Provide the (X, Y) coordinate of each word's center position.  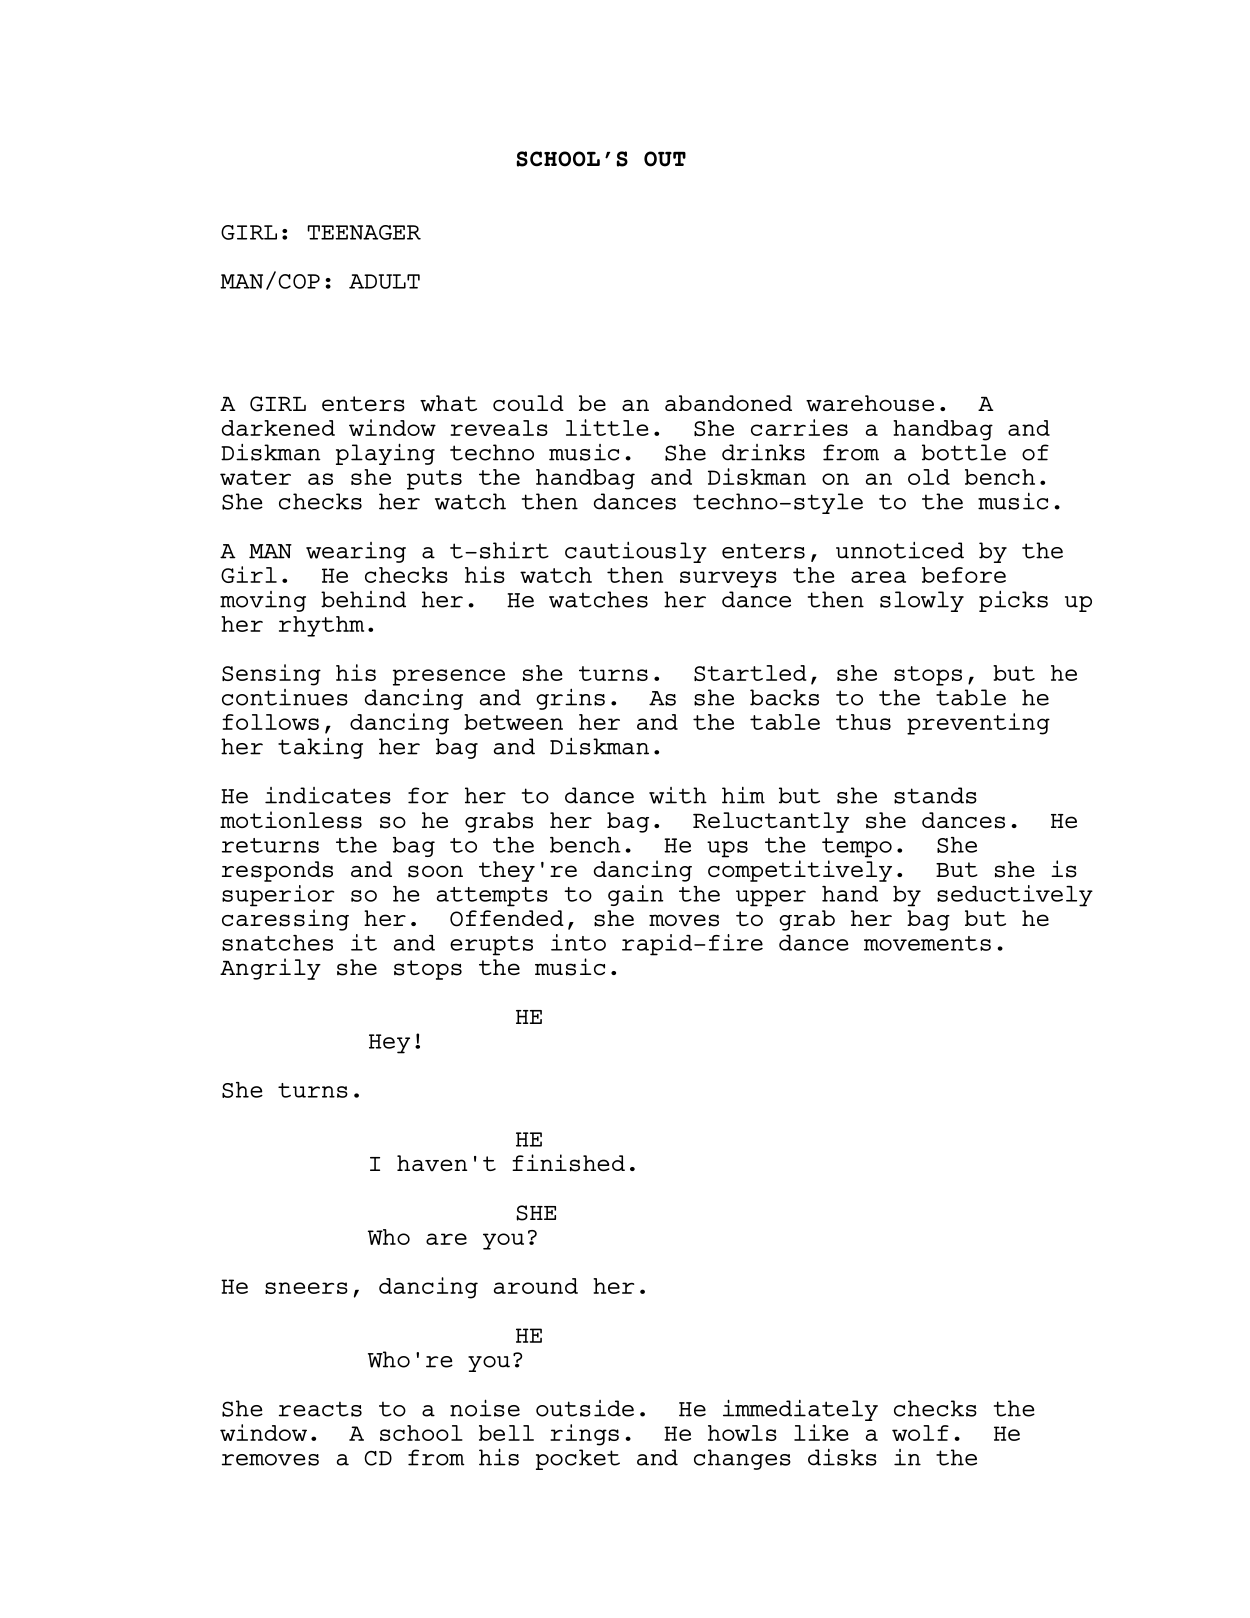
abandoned (728, 403)
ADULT (384, 281)
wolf (920, 1433)
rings (584, 1435)
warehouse (870, 403)
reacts (320, 1409)
